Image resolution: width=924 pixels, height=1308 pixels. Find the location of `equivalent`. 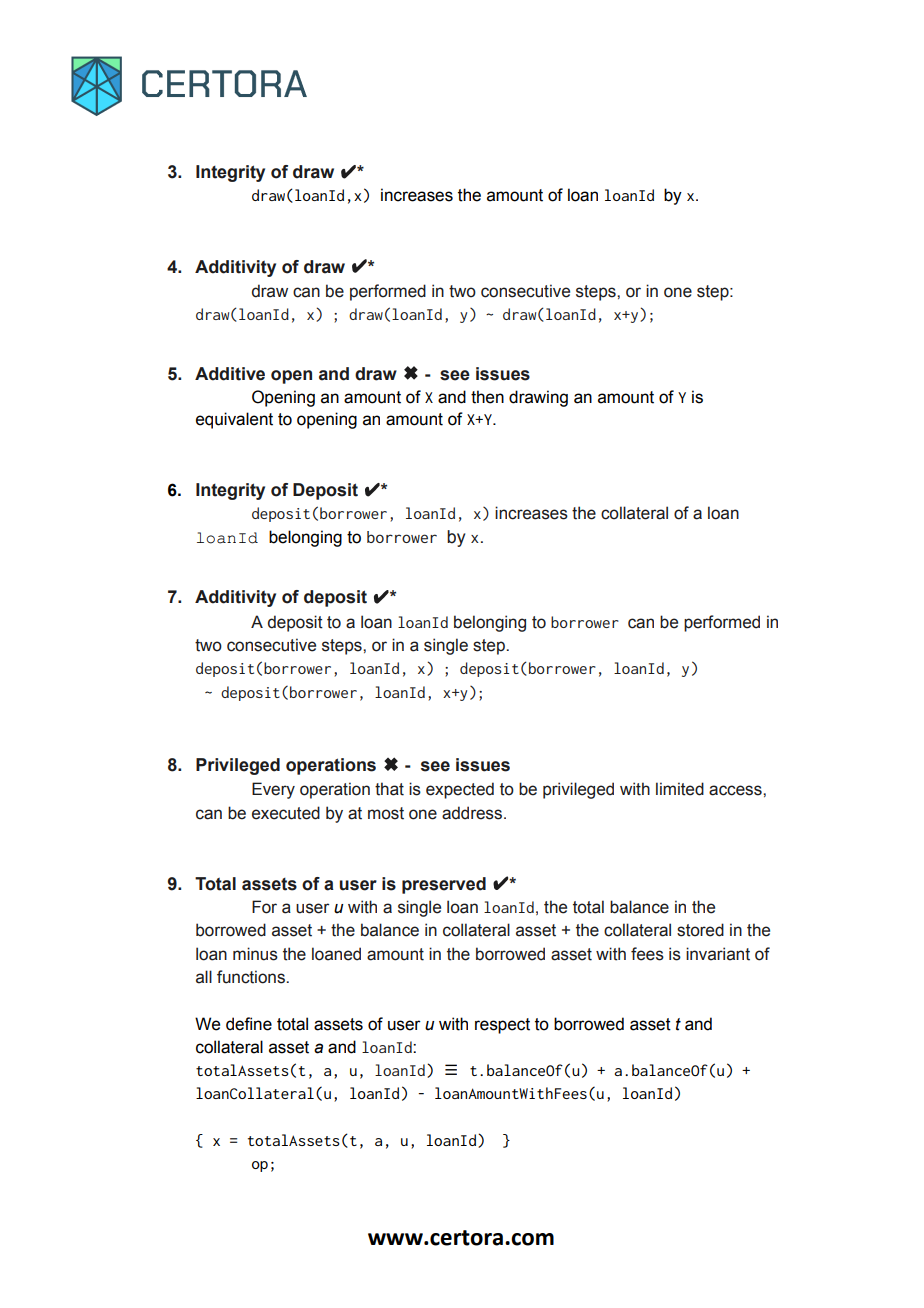

equivalent is located at coordinates (234, 420).
